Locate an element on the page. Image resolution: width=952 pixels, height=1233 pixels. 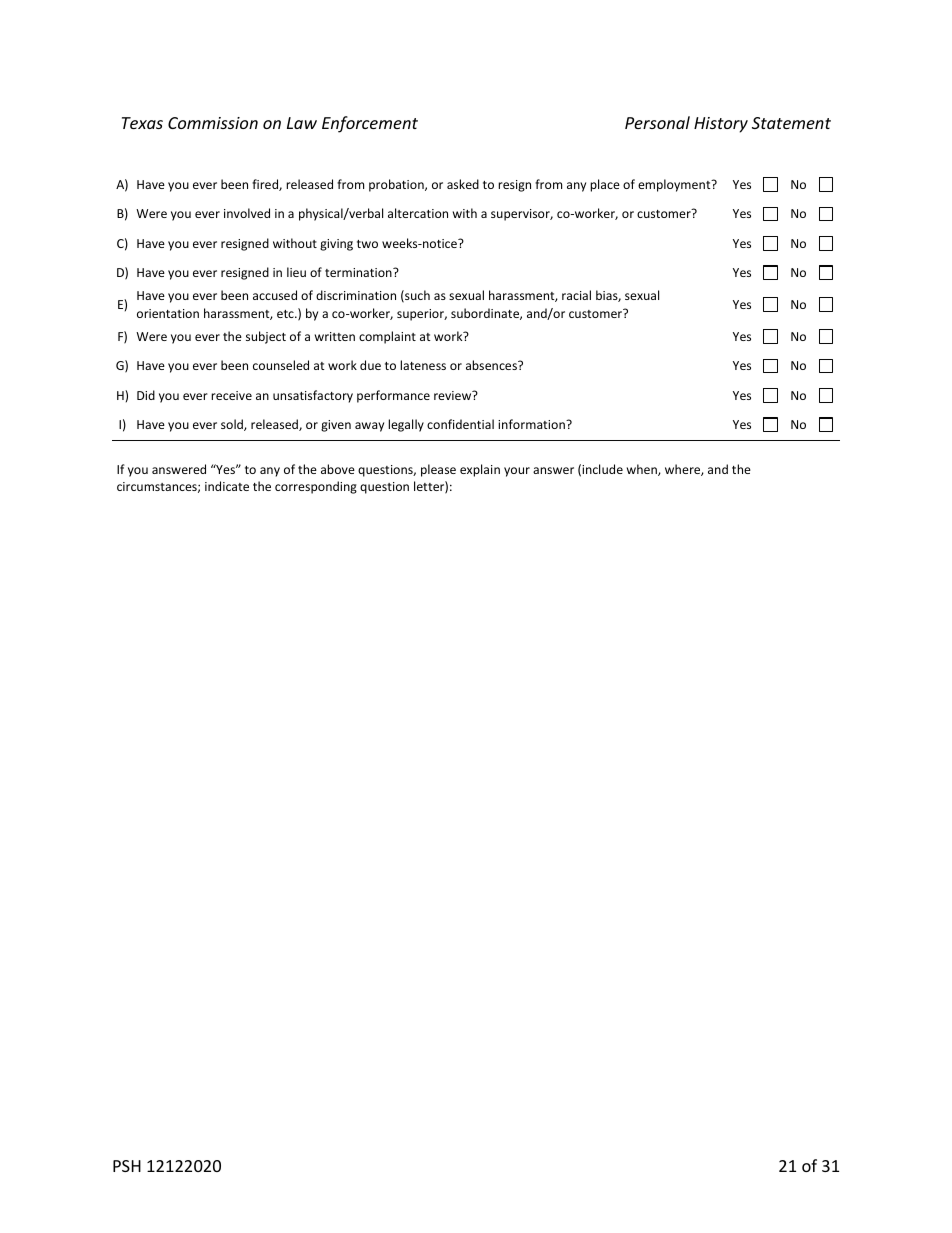
Commission is located at coordinates (213, 123).
